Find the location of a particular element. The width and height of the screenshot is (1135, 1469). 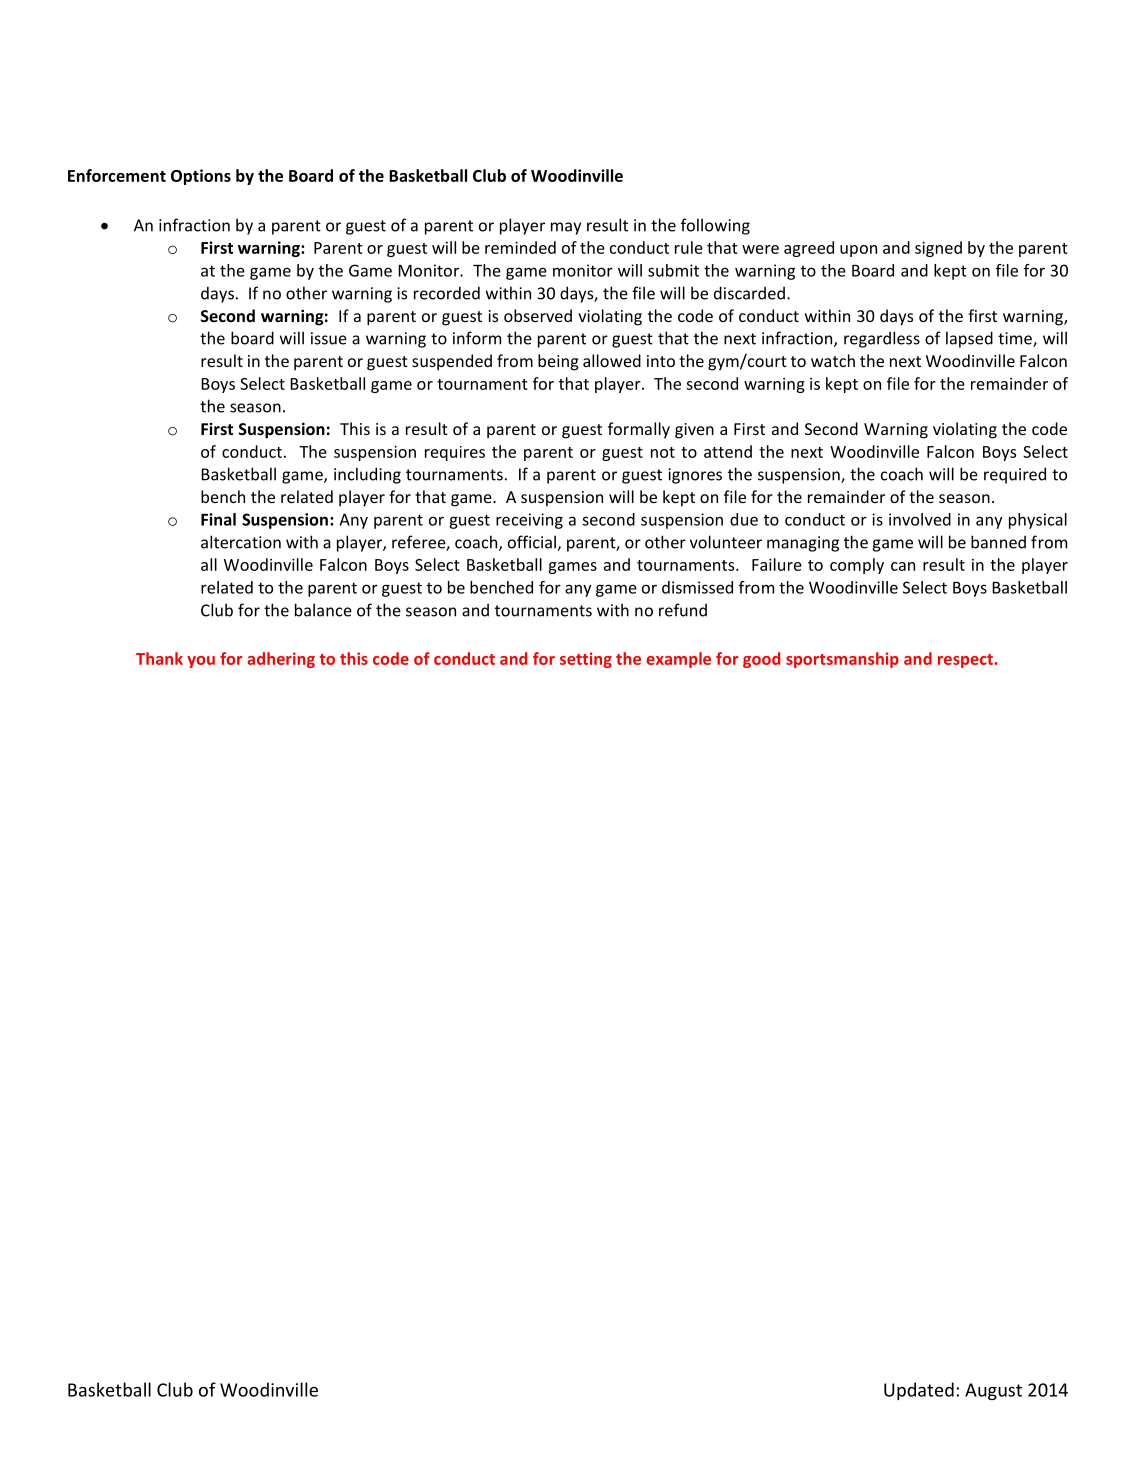

respect is located at coordinates (966, 661).
